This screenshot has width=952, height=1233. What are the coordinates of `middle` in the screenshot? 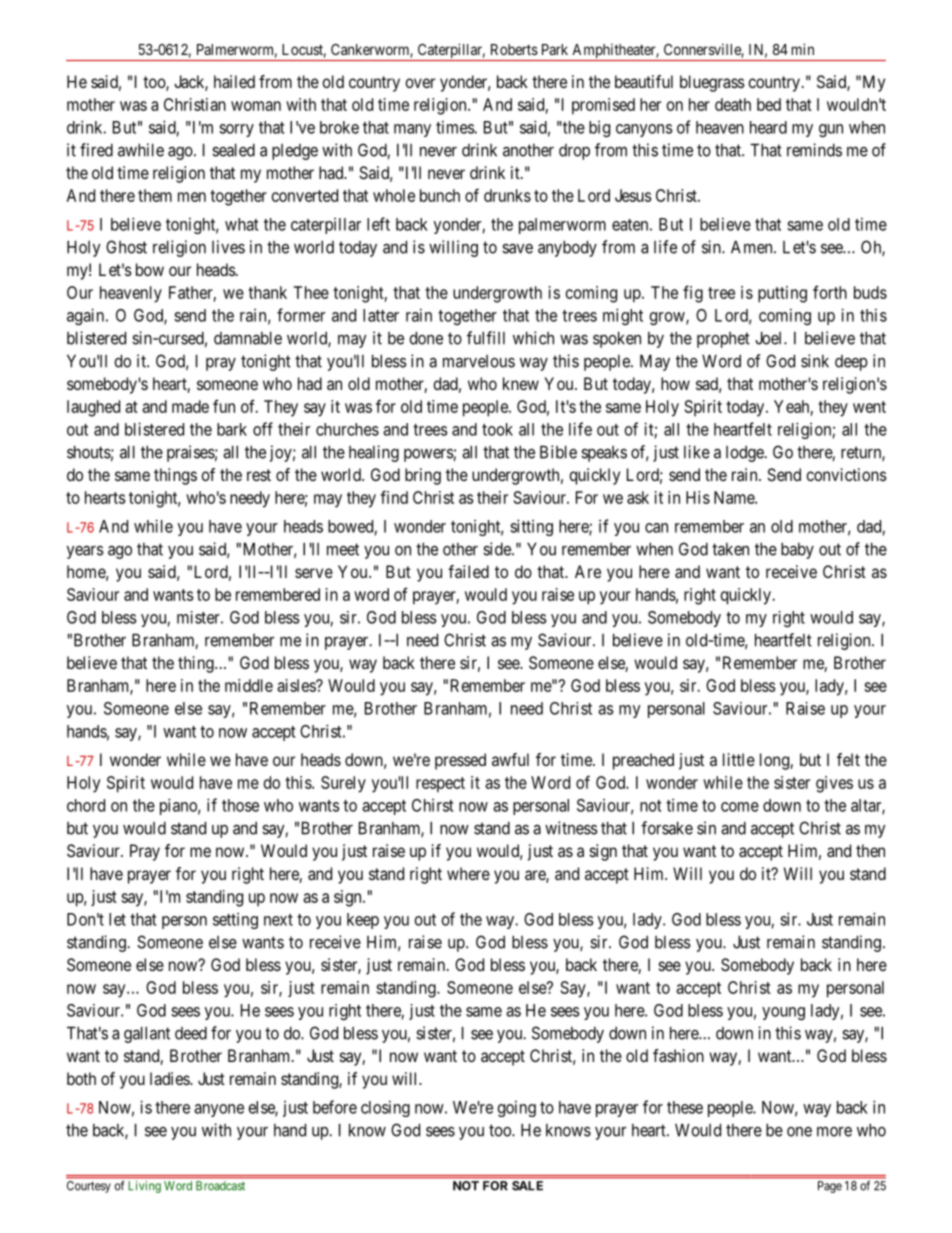 It's located at (249, 685).
